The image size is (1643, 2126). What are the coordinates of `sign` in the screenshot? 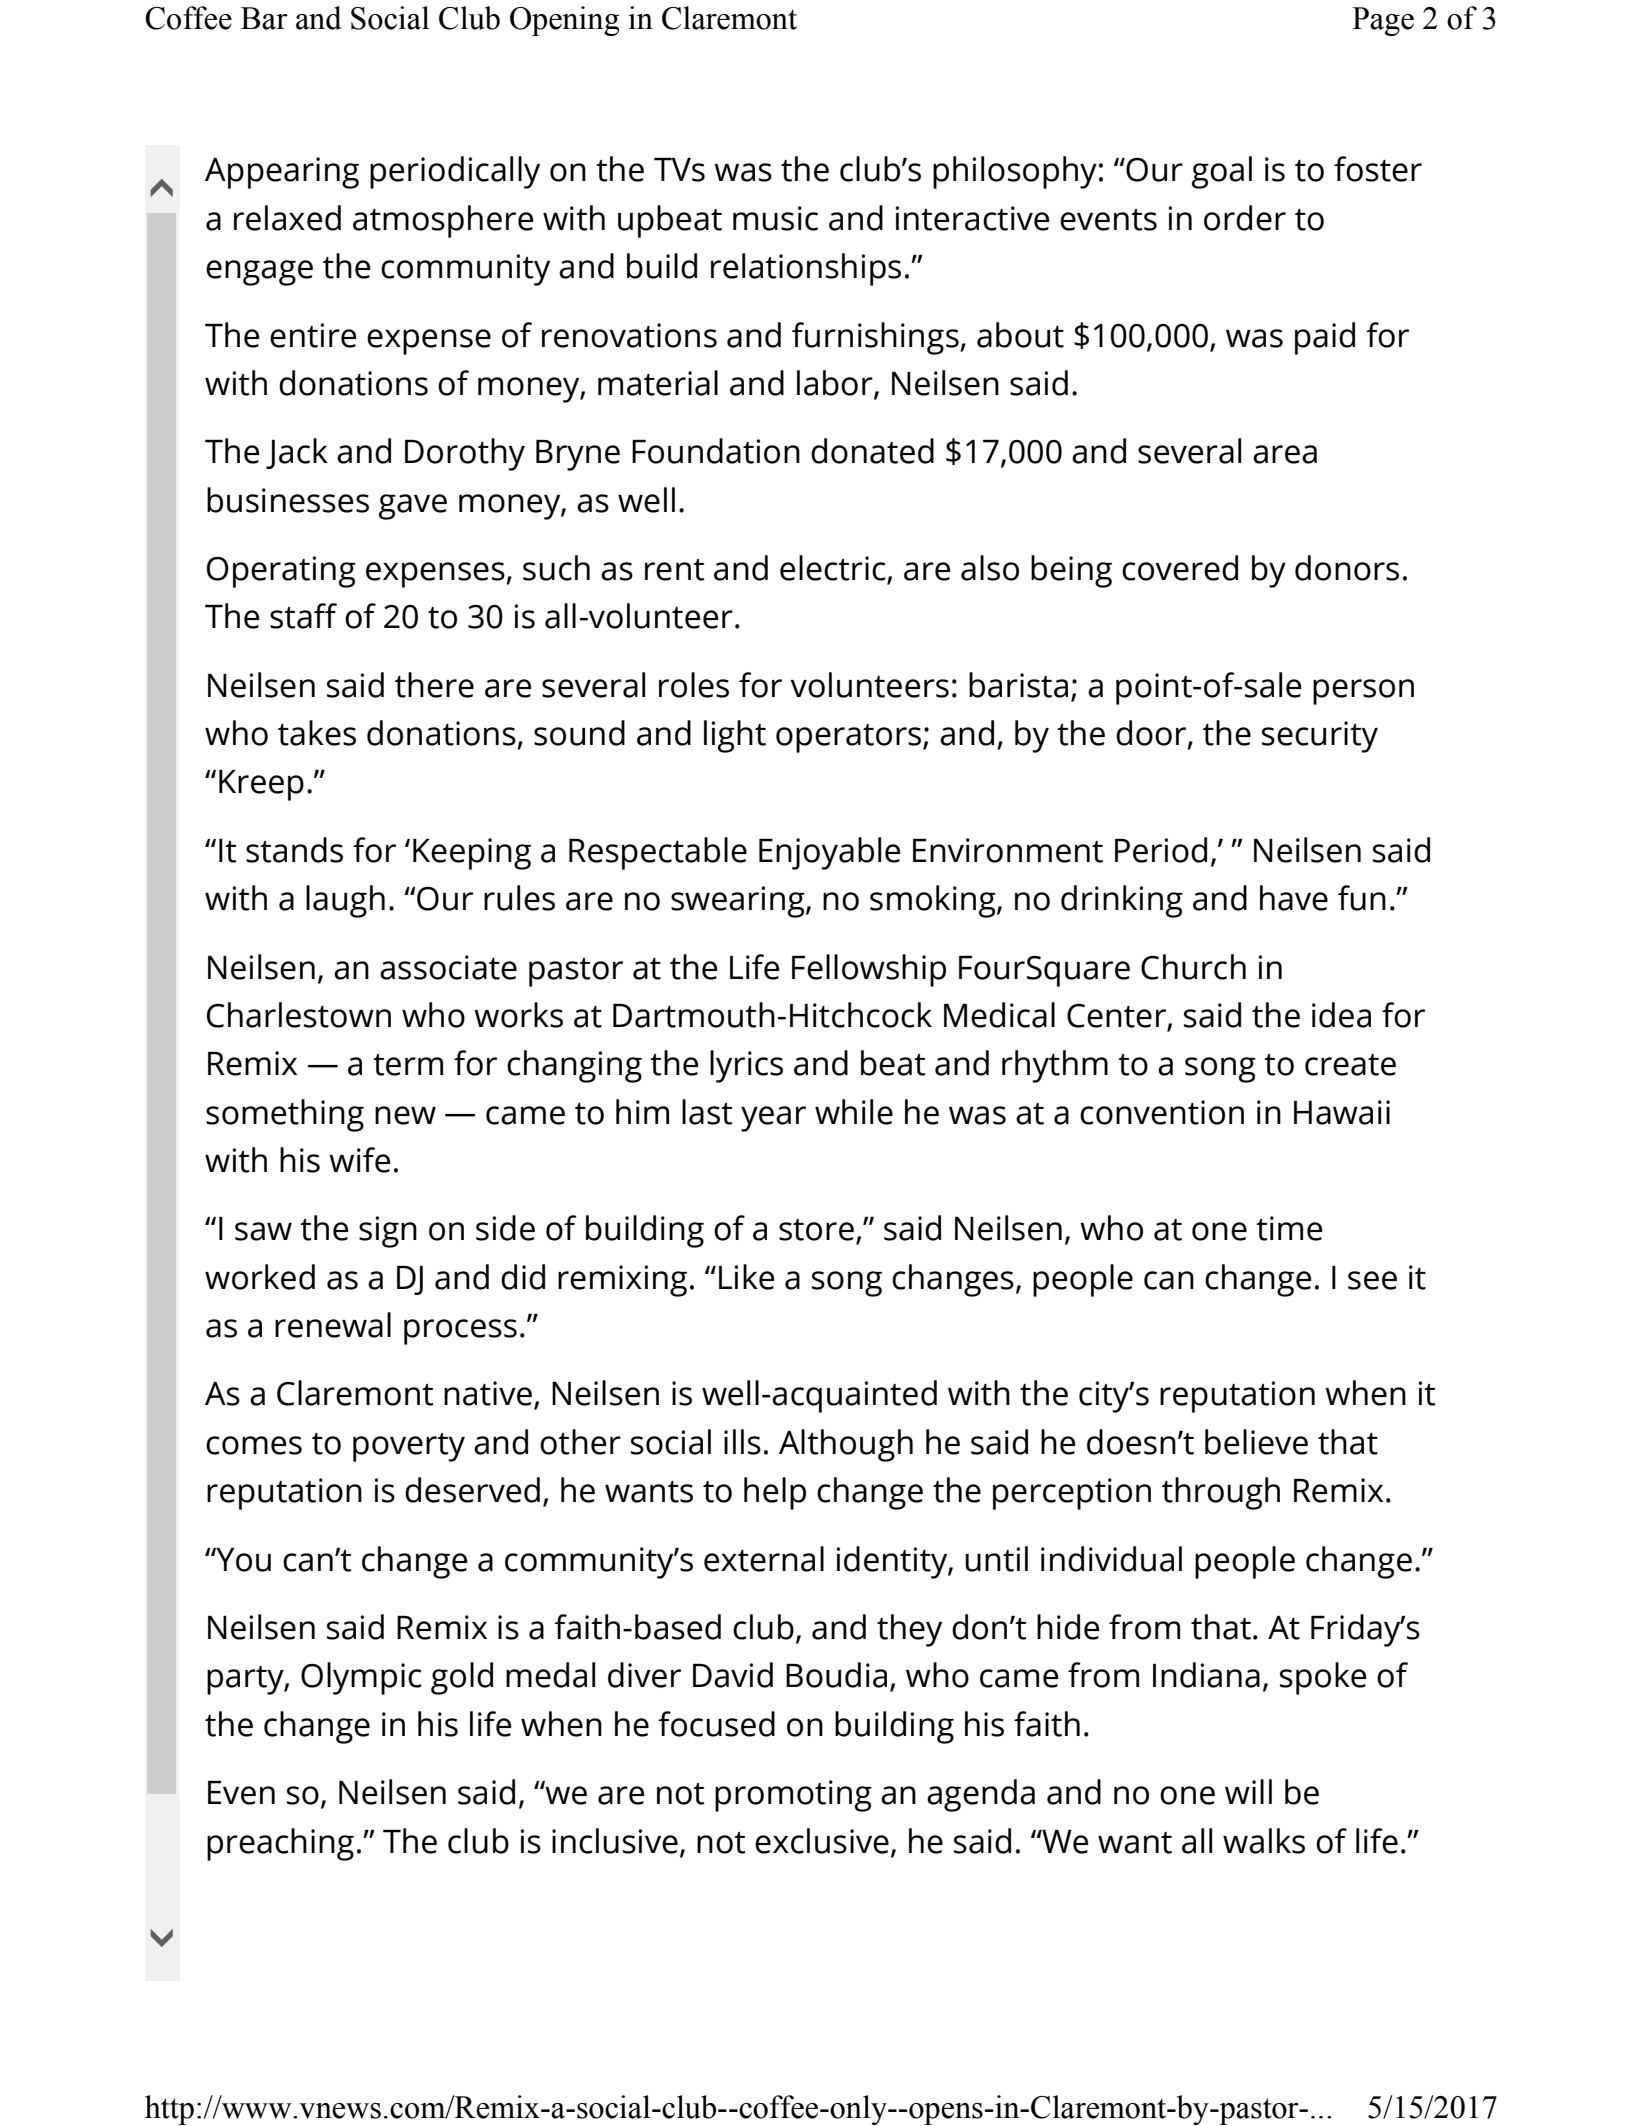 It's located at (388, 1232).
